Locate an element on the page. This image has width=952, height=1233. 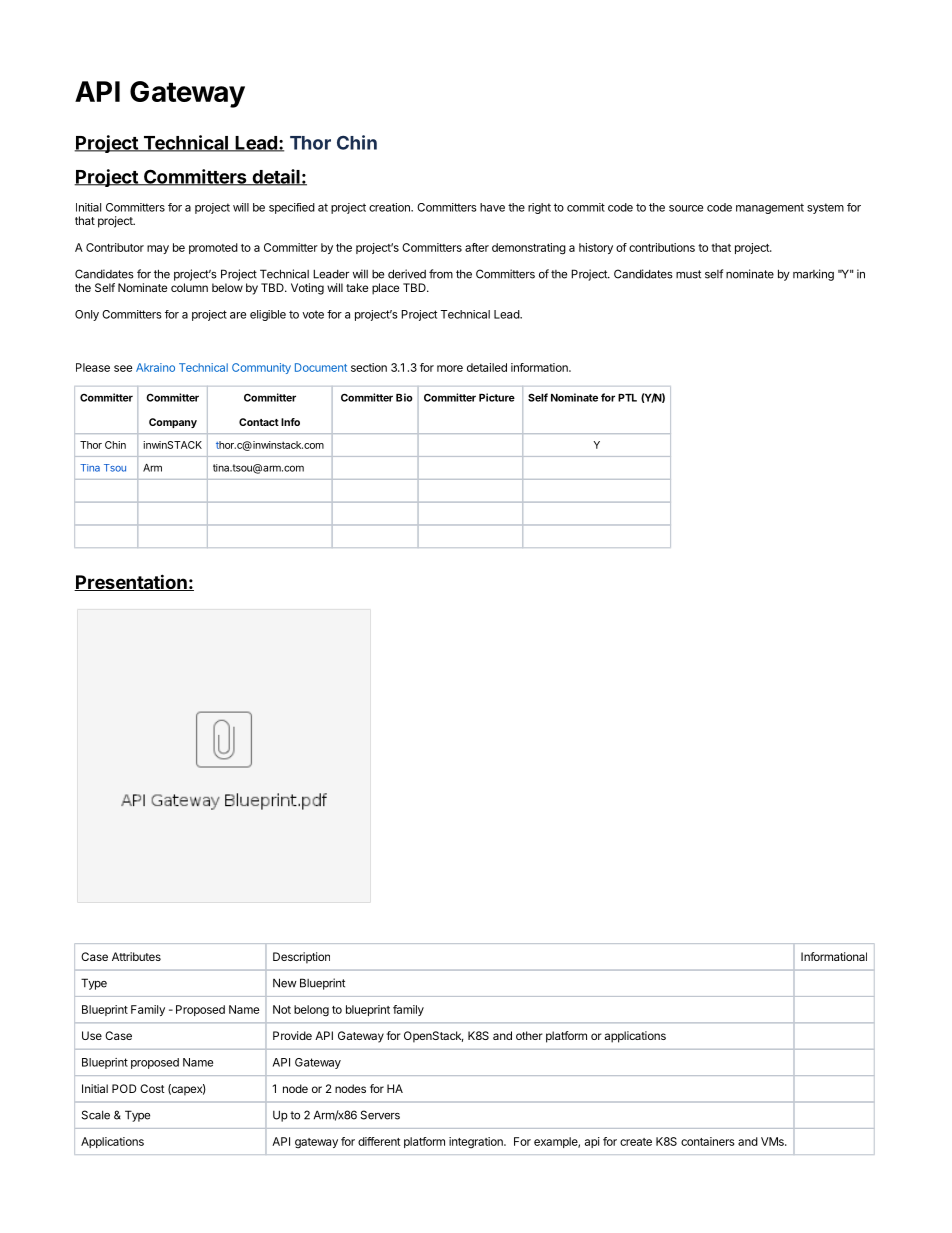
Presentation is located at coordinates (131, 582).
